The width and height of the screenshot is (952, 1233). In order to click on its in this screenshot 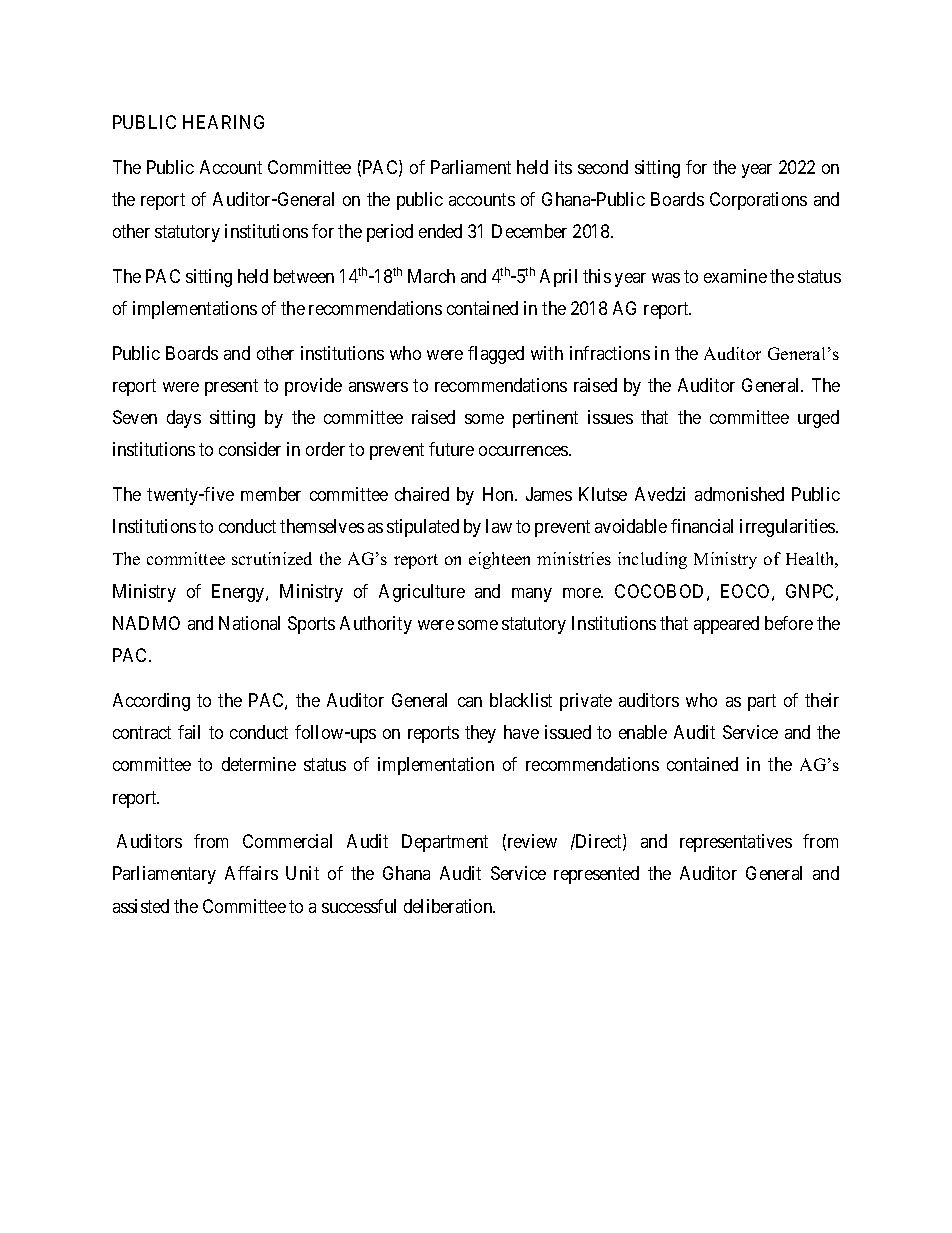, I will do `click(563, 167)`.
